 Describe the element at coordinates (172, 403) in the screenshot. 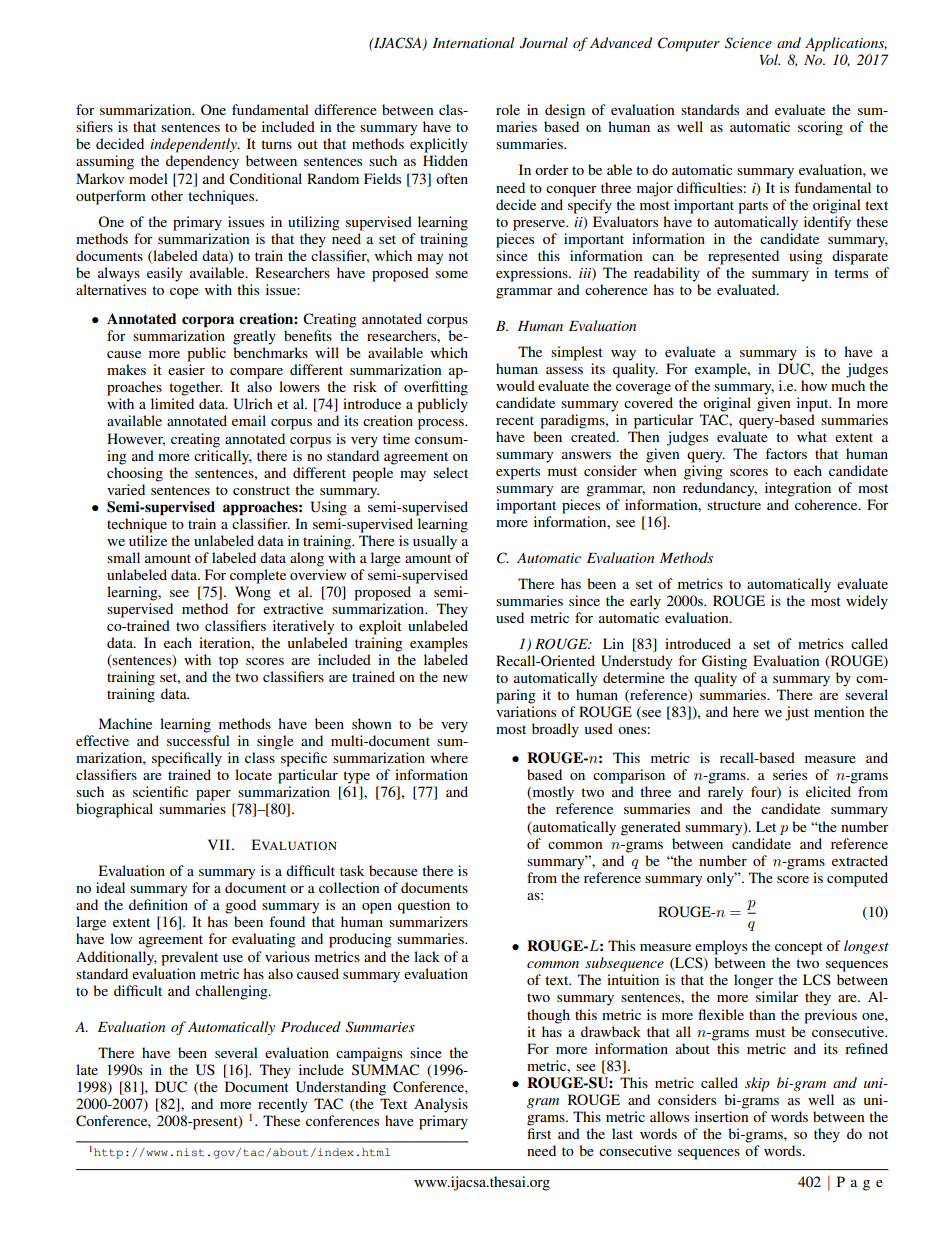

I see `limited` at that location.
